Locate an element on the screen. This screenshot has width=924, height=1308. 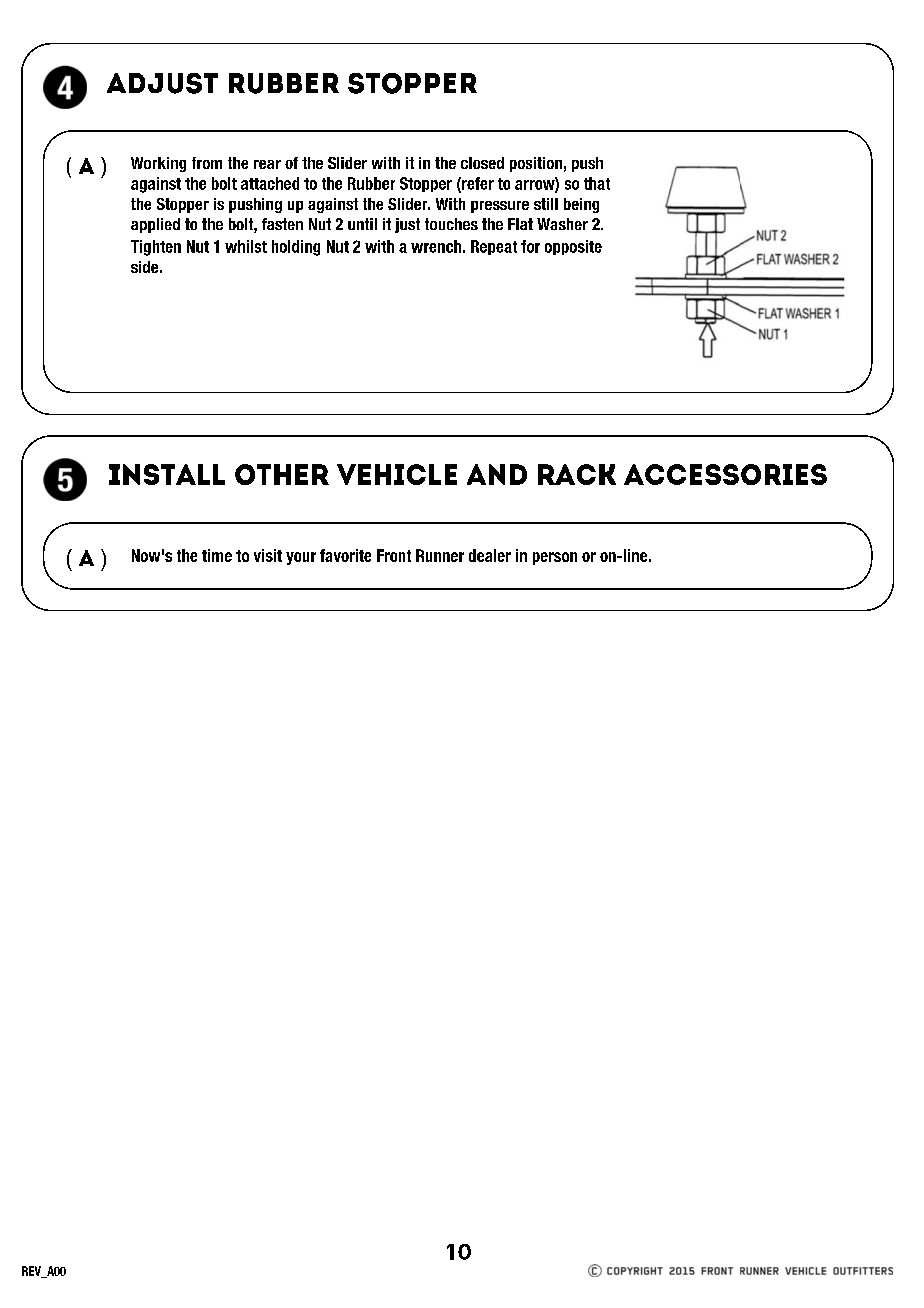
that is located at coordinates (597, 183).
